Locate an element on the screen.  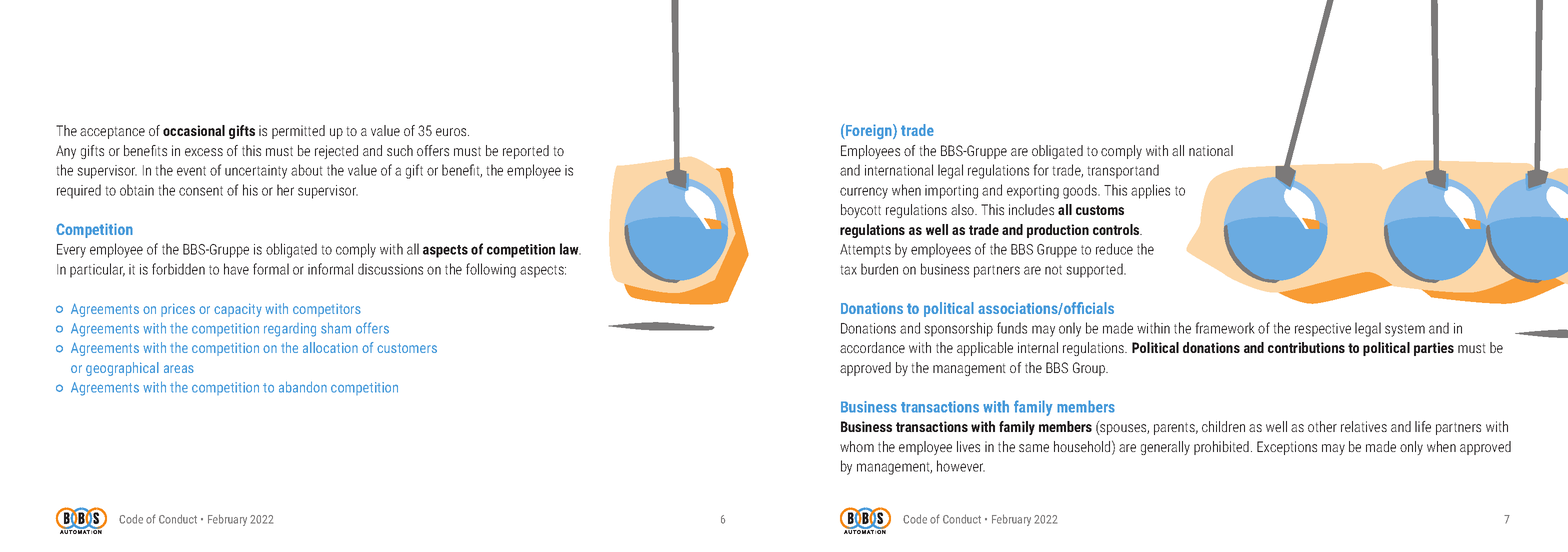
consent is located at coordinates (201, 191).
